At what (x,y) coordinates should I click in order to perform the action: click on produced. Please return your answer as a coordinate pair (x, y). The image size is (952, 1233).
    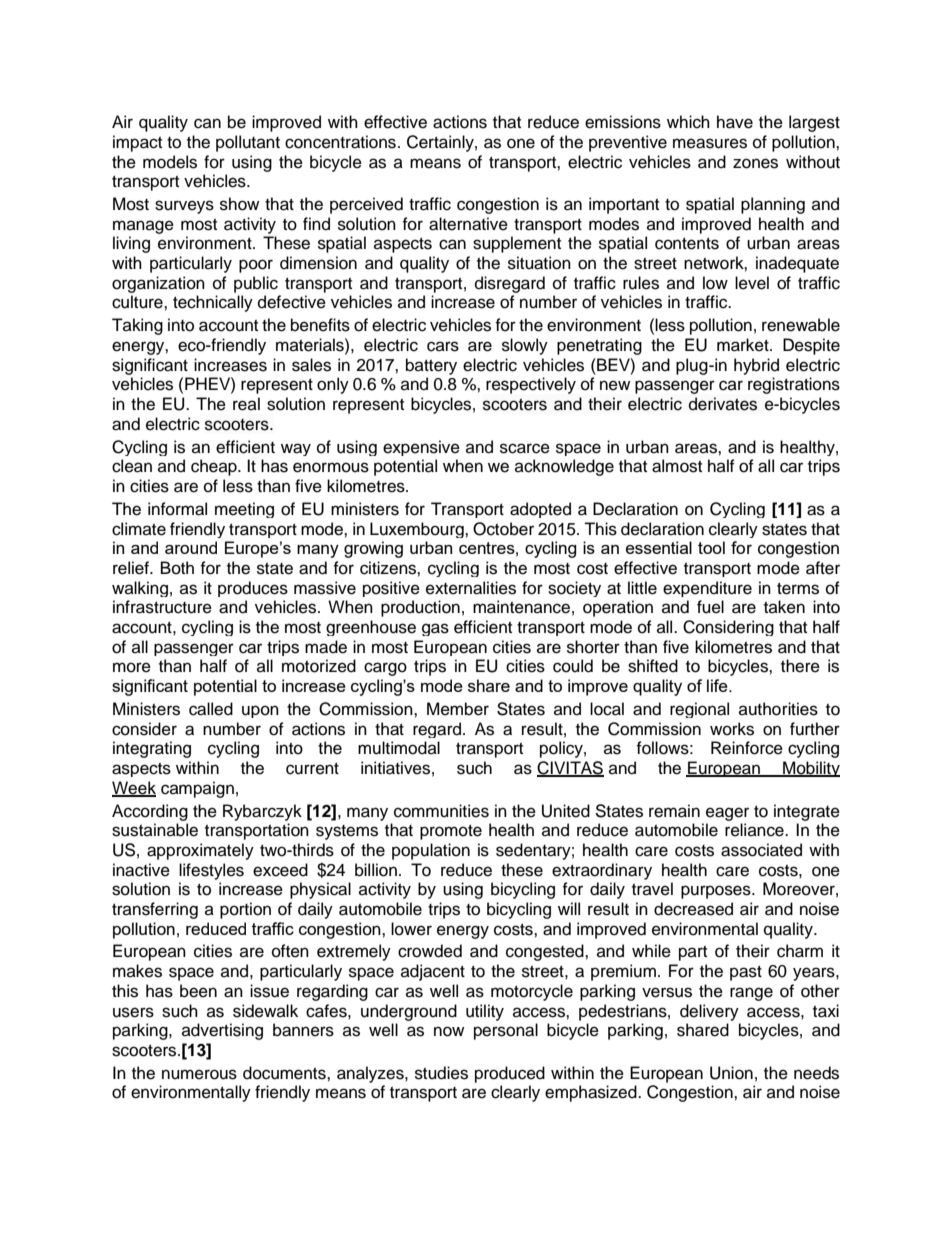
    Looking at the image, I should click on (510, 1074).
